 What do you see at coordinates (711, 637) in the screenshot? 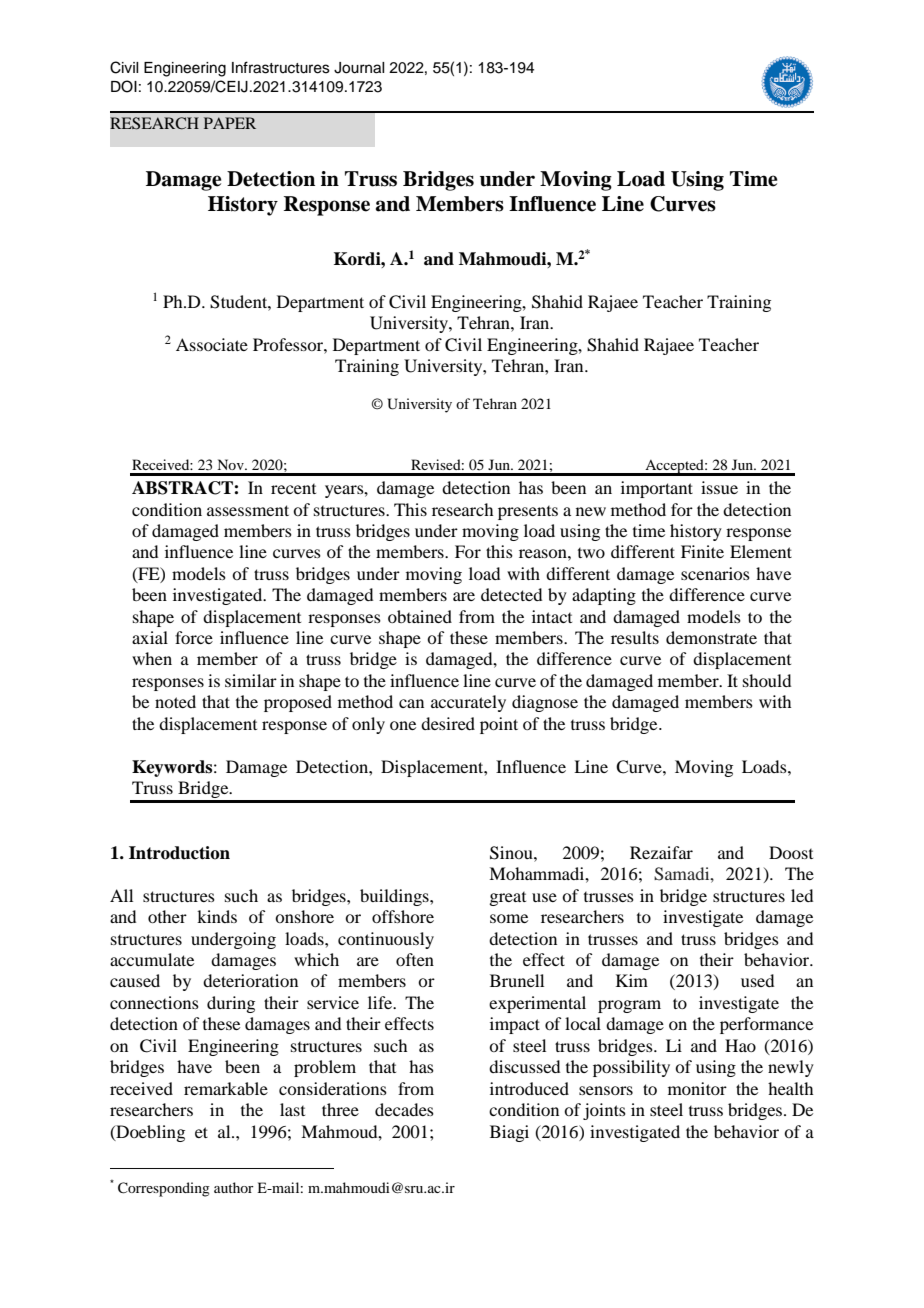
I see `demonstrate` at bounding box center [711, 637].
